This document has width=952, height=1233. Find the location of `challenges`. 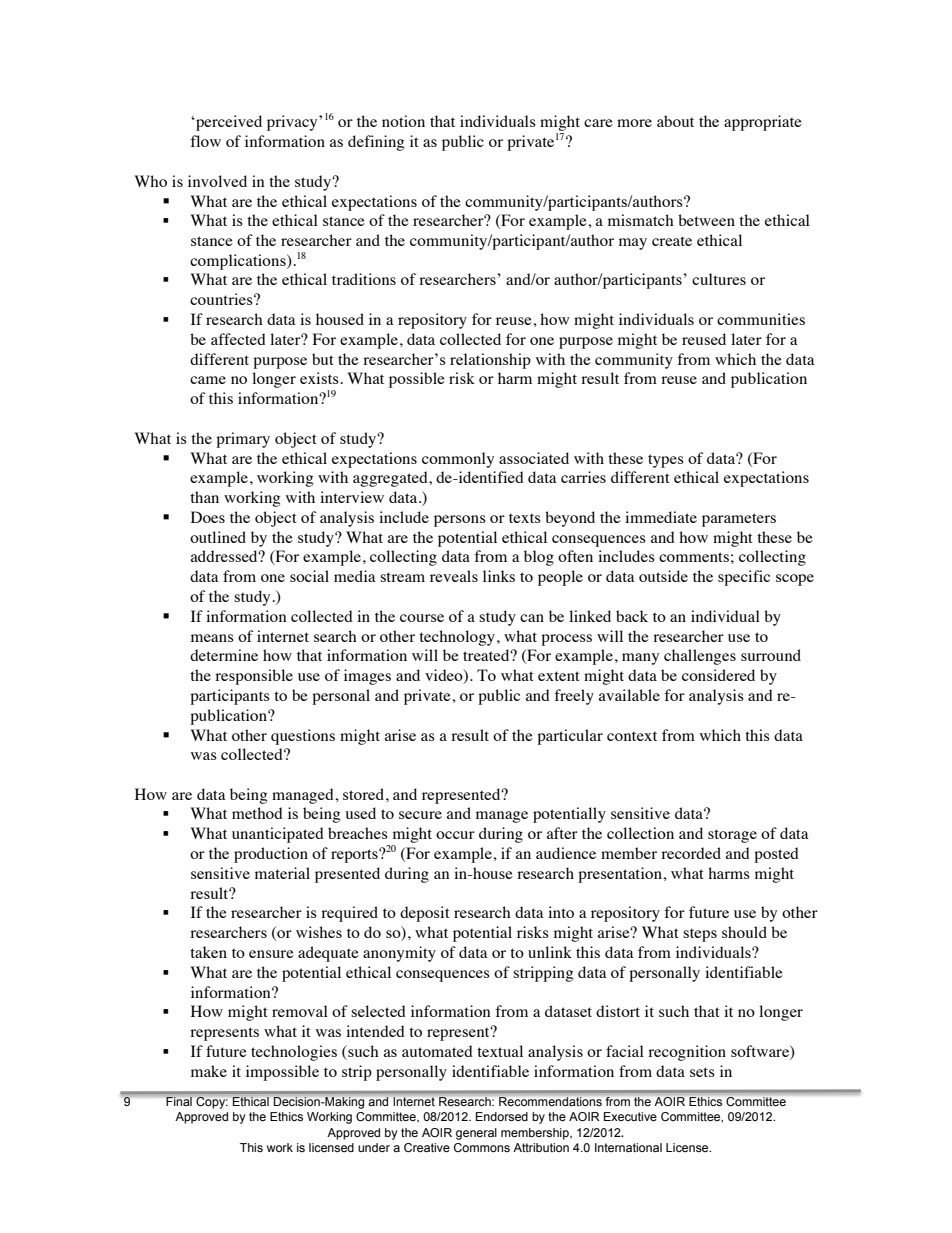

challenges is located at coordinates (700, 657).
